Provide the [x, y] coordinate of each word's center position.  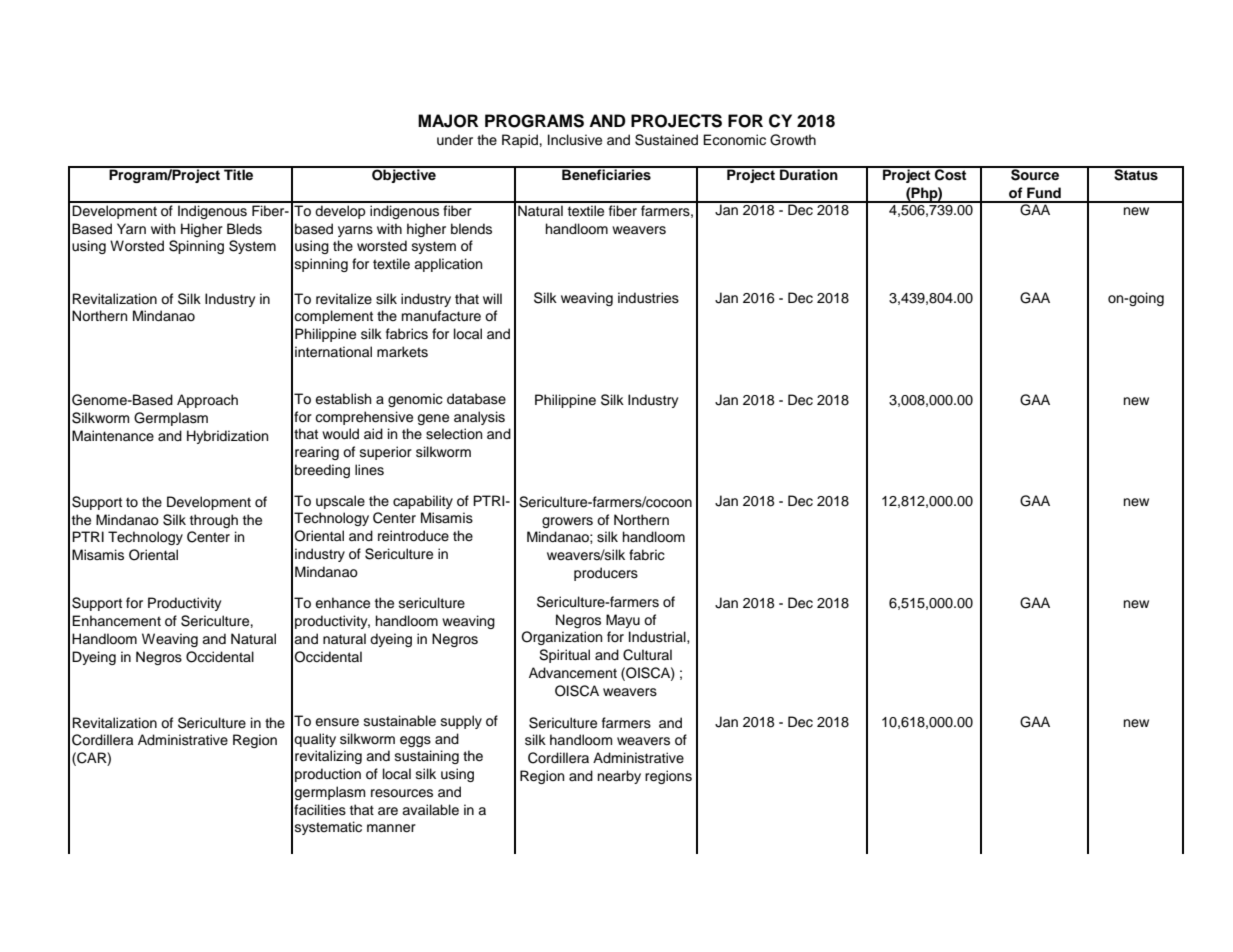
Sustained [666, 140]
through [214, 521]
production [328, 775]
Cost [951, 174]
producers [606, 574]
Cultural [647, 655]
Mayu [623, 621]
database [476, 399]
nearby [619, 777]
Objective [404, 175]
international [333, 352]
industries [648, 298]
